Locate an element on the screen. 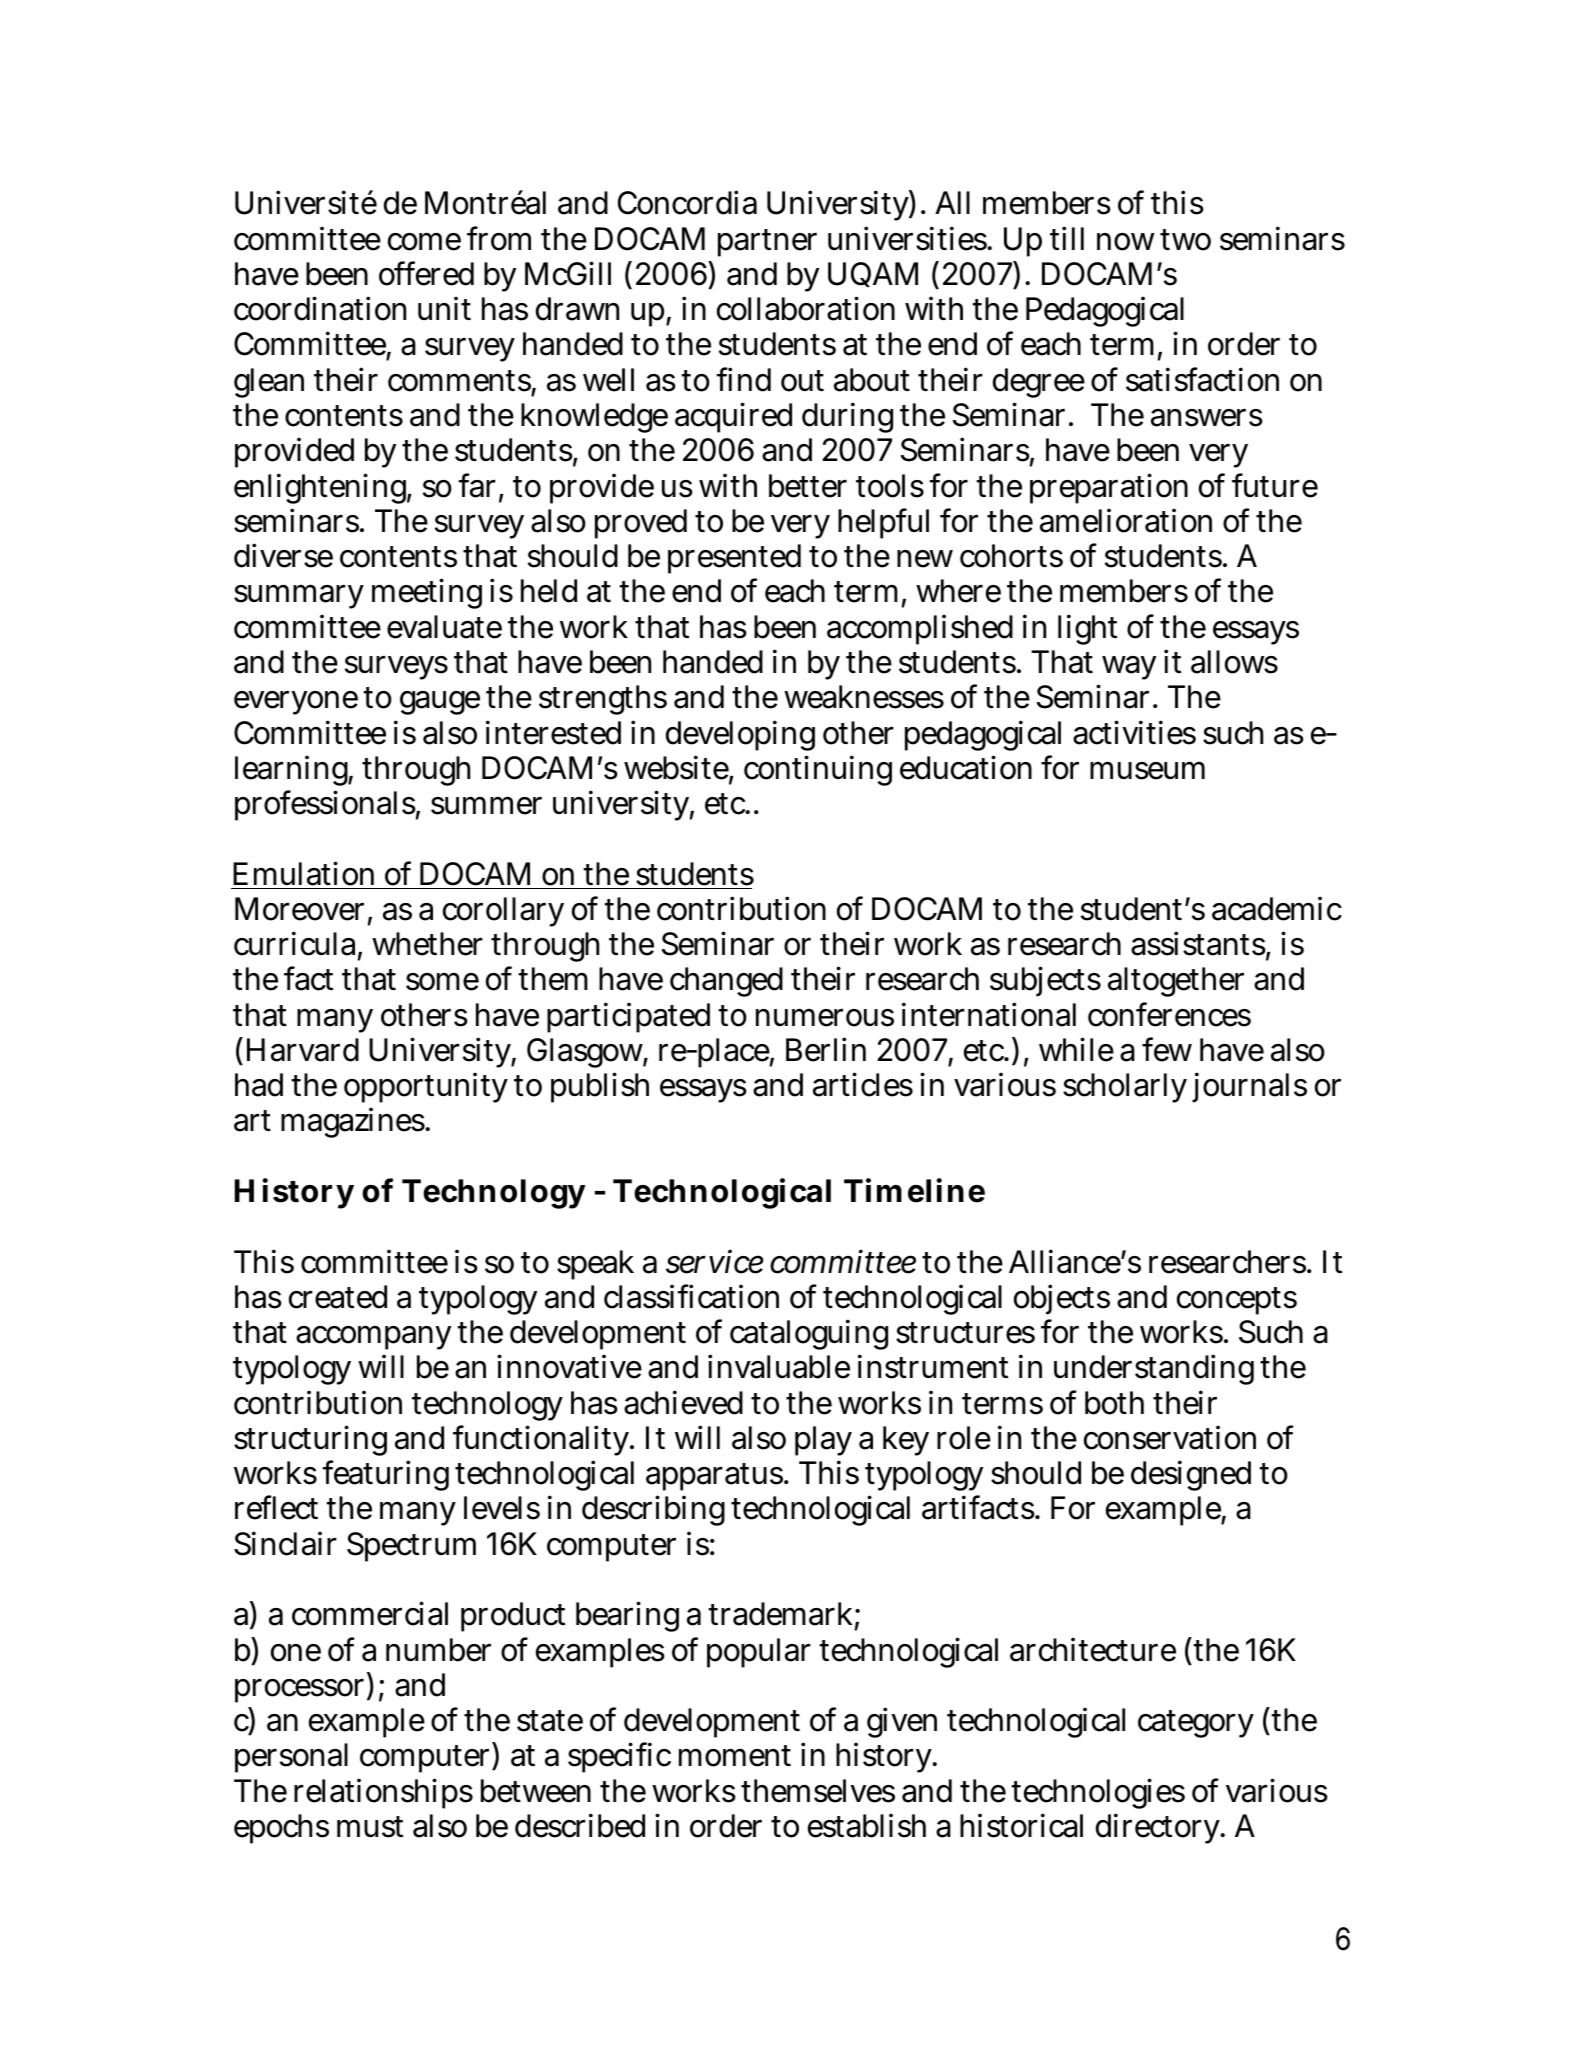  evaluate is located at coordinates (444, 627).
